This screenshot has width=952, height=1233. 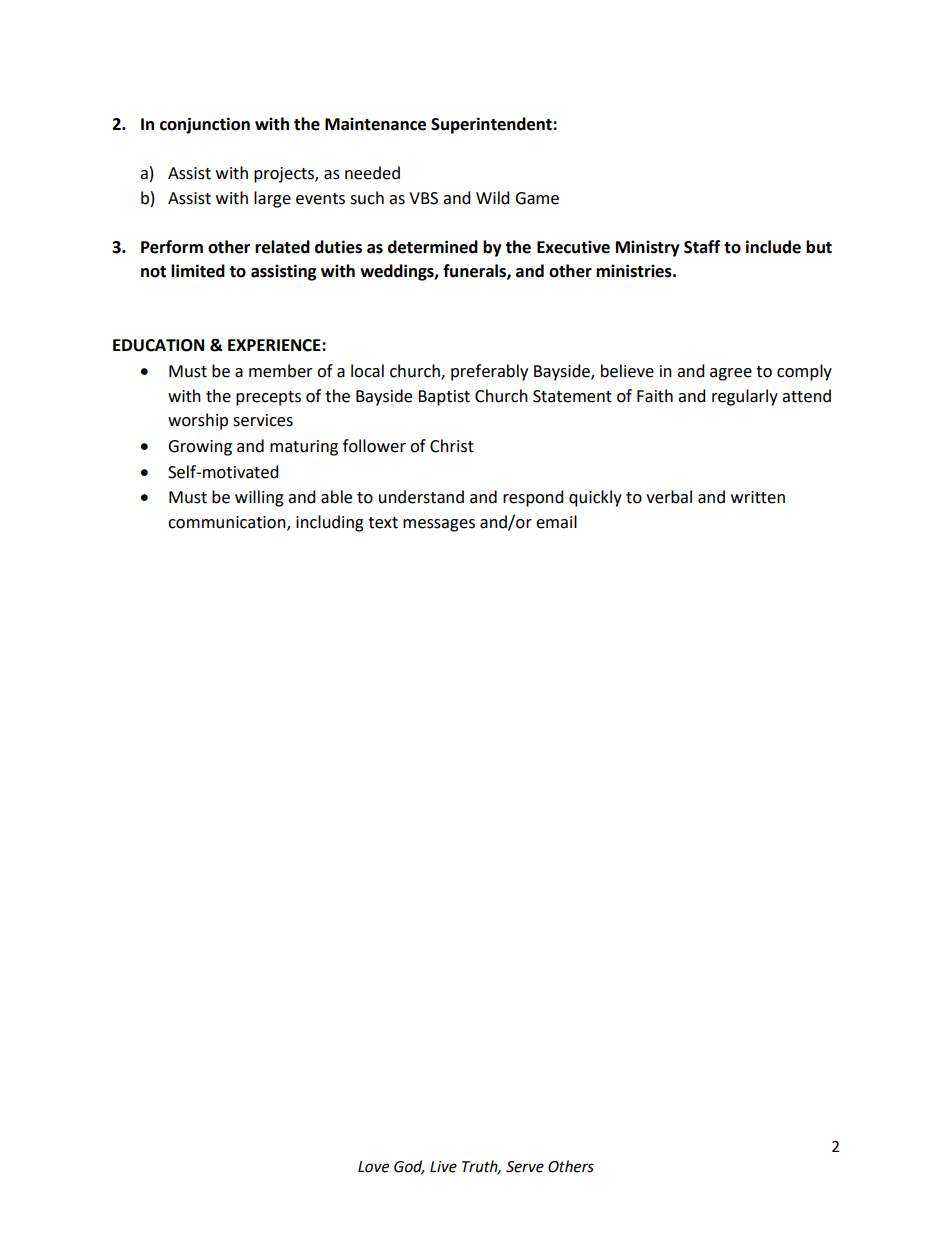 I want to click on include, so click(x=773, y=247).
